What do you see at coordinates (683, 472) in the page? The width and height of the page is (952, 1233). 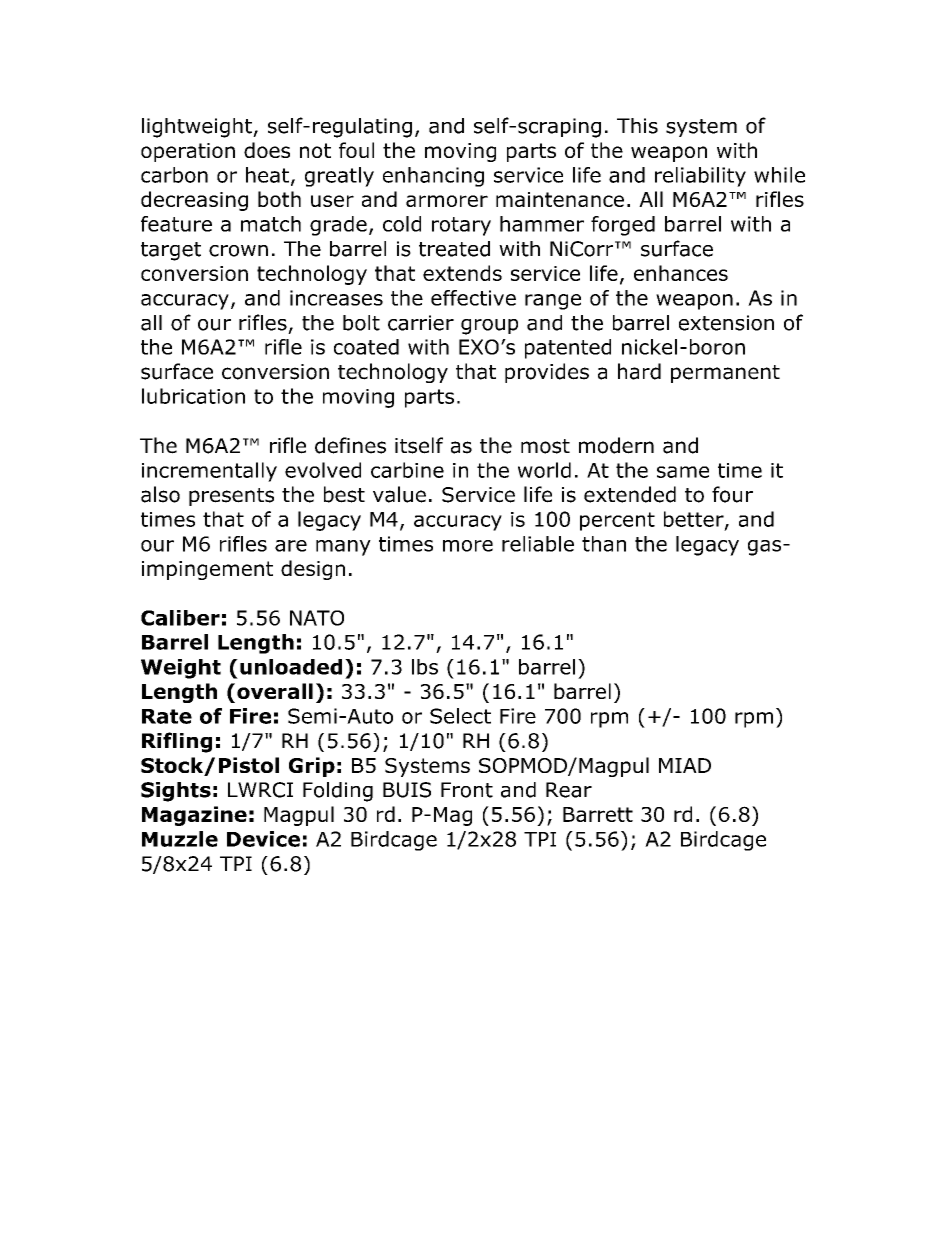 I see `same` at bounding box center [683, 472].
